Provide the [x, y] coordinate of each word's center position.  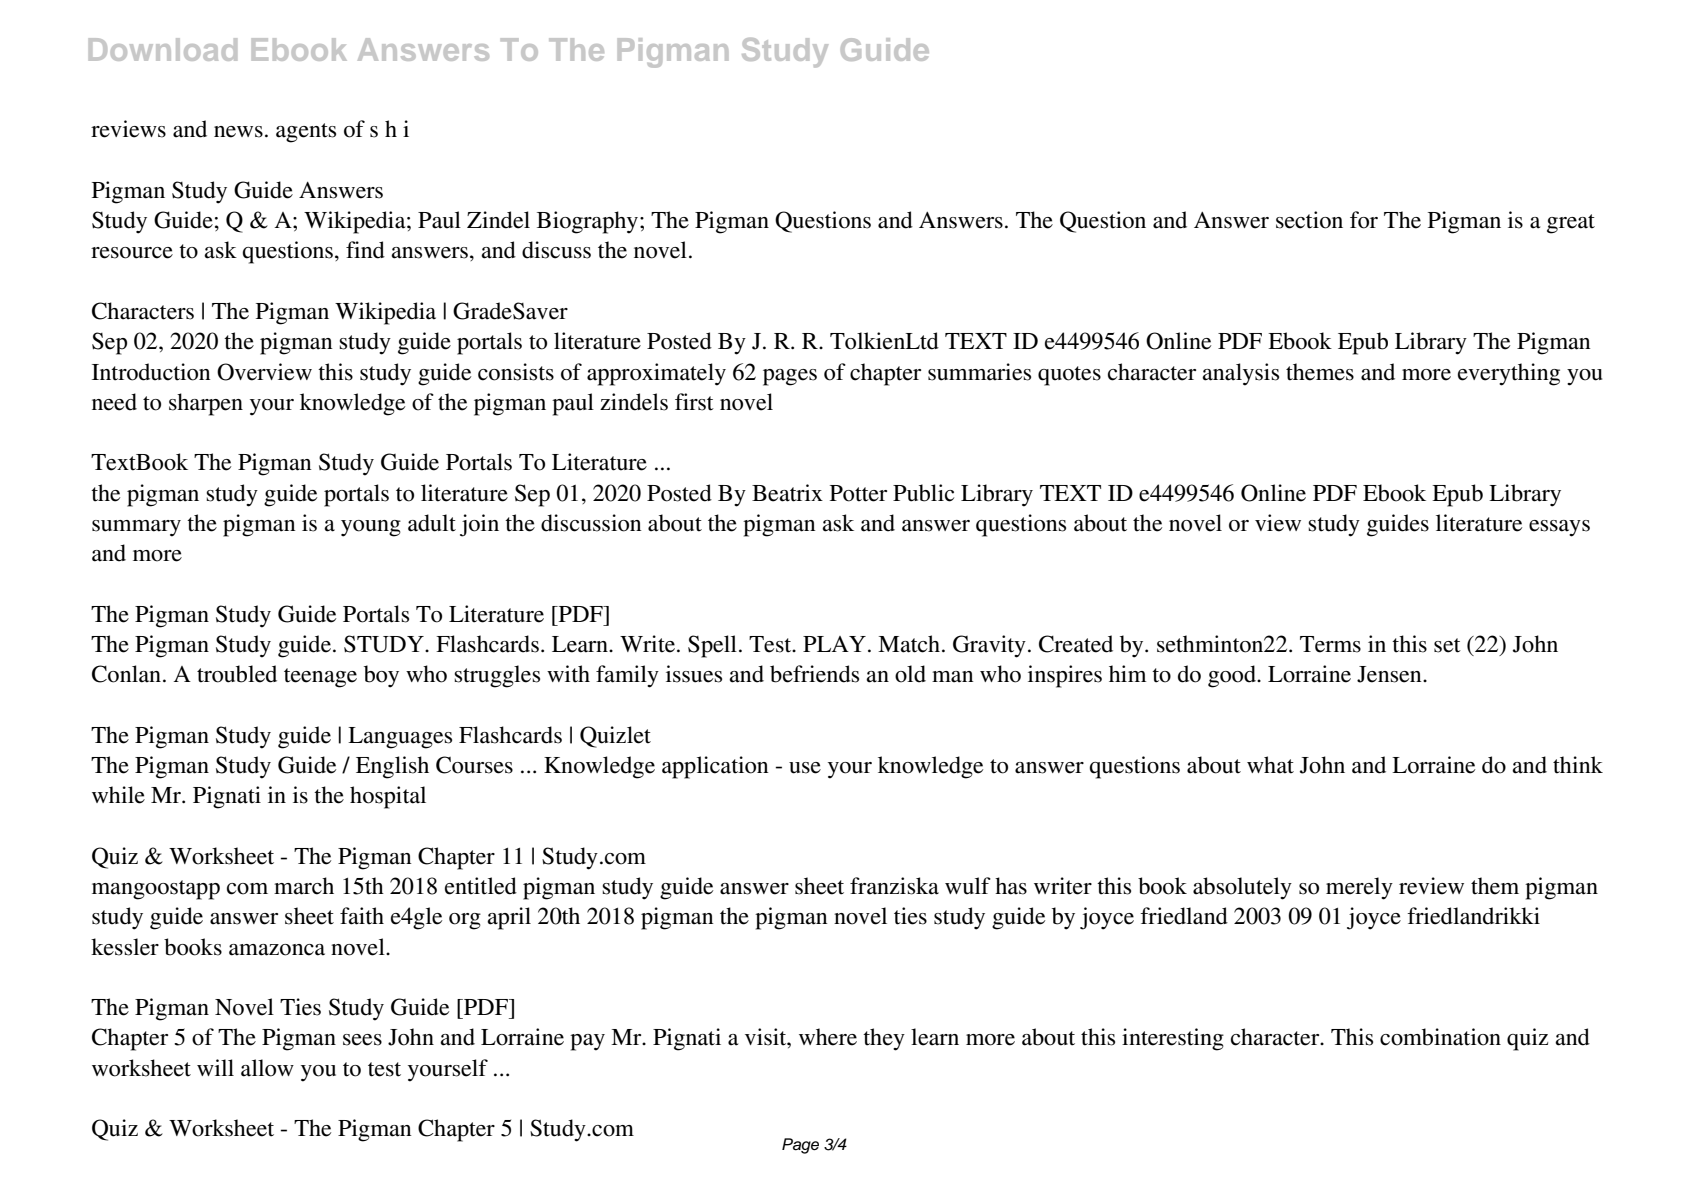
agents [306, 133]
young [371, 528]
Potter [858, 493]
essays [1559, 528]
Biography [589, 222]
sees [362, 1040]
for [1364, 220]
